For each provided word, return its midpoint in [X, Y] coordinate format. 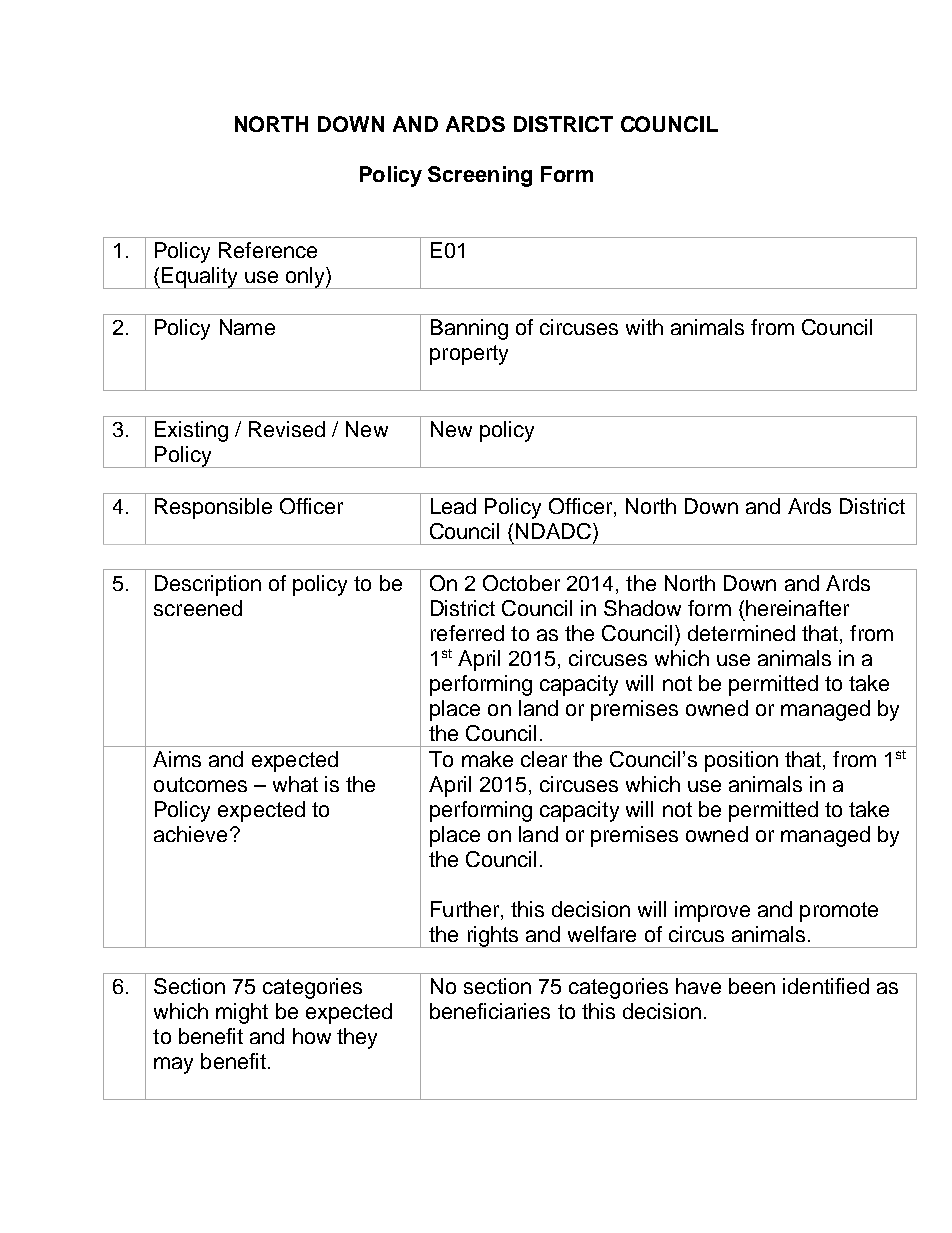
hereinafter [797, 608]
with [644, 327]
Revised [287, 429]
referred [467, 633]
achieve [190, 834]
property [469, 355]
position [741, 761]
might [242, 1013]
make [487, 759]
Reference [268, 250]
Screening [480, 176]
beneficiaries [490, 1011]
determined [741, 633]
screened [198, 608]
